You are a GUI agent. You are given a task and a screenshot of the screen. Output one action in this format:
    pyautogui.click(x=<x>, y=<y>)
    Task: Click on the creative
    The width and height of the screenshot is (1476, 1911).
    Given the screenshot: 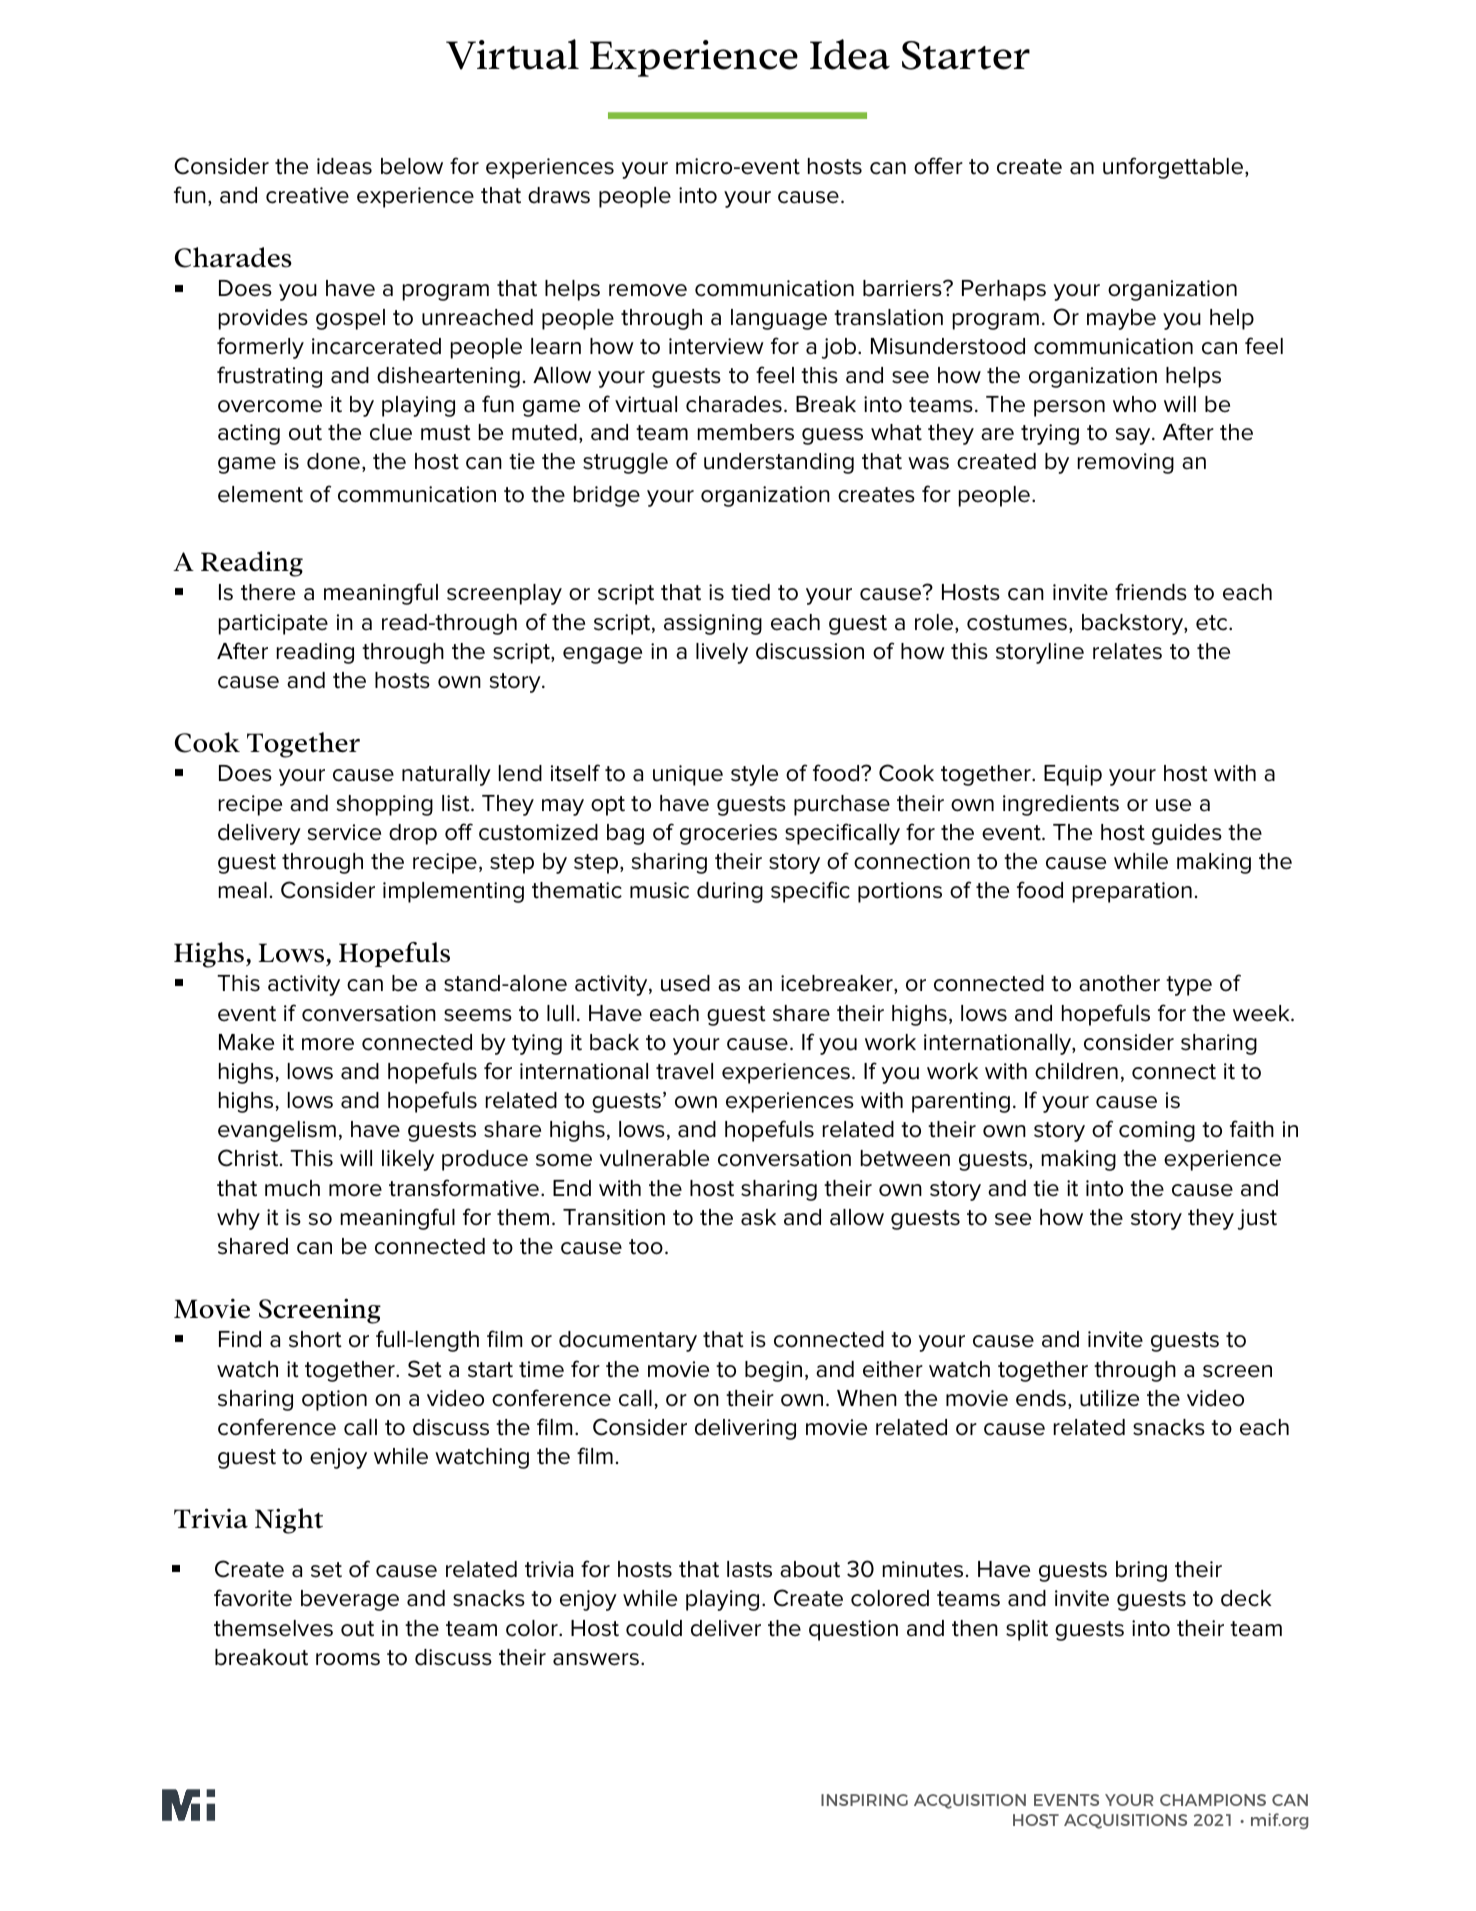 What is the action you would take?
    pyautogui.click(x=307, y=195)
